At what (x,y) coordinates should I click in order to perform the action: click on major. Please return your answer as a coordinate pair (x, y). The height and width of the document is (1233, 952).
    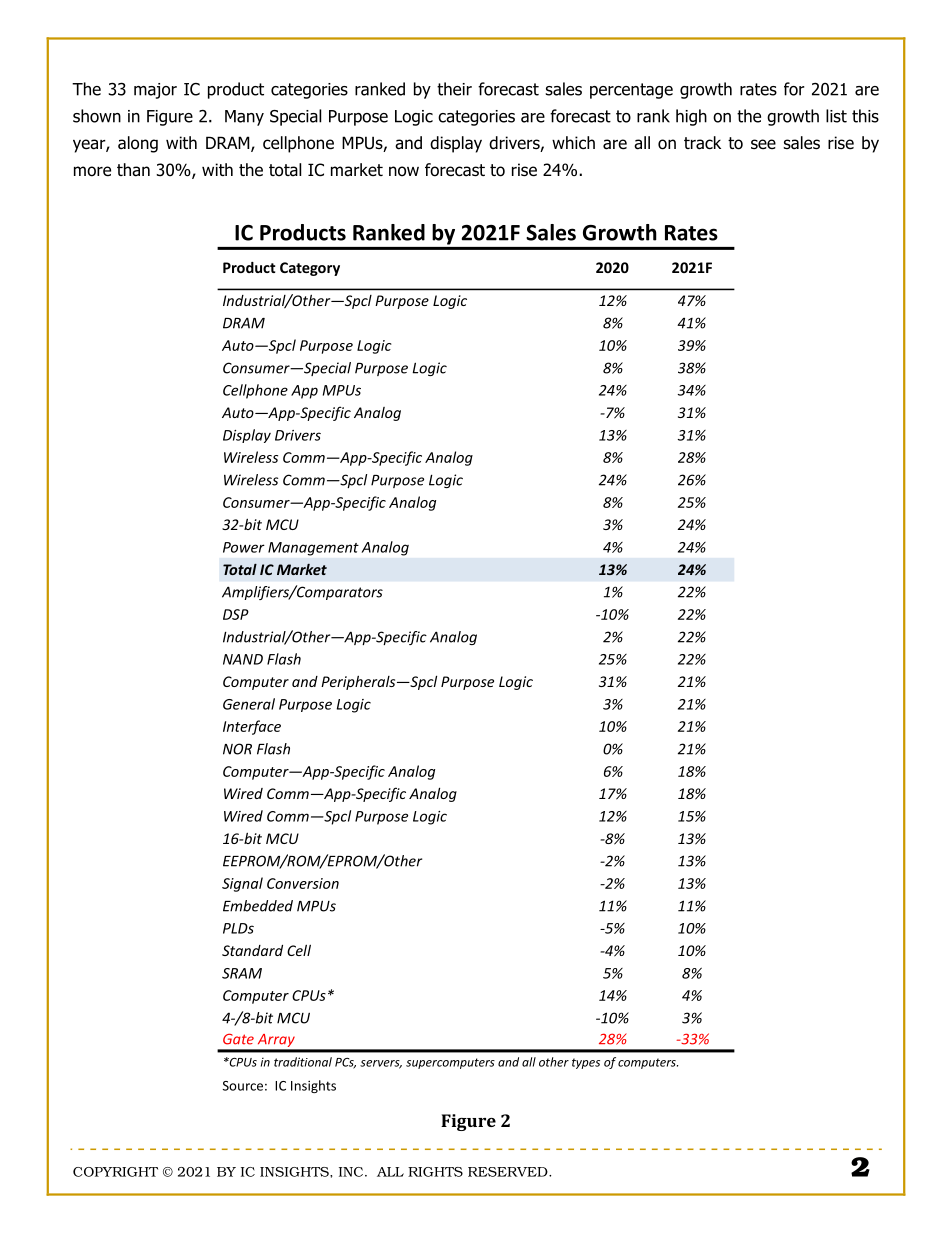
    Looking at the image, I should click on (155, 91).
